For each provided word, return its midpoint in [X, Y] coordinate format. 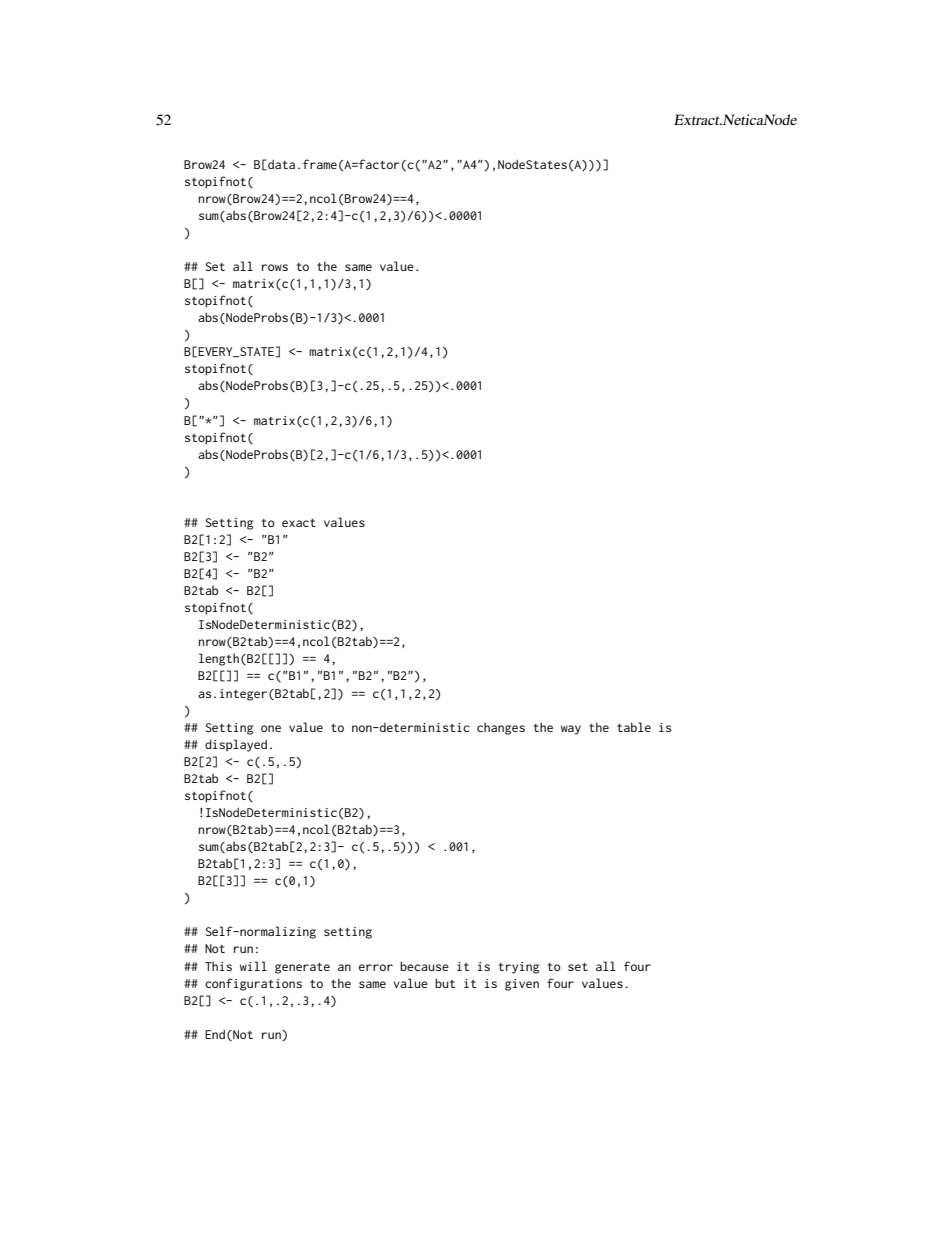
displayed [236, 745]
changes [501, 728]
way [571, 730]
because [424, 966]
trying [519, 968]
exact [299, 523]
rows [275, 267]
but [445, 983]
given [522, 985]
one [271, 728]
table [634, 727]
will [253, 966]
